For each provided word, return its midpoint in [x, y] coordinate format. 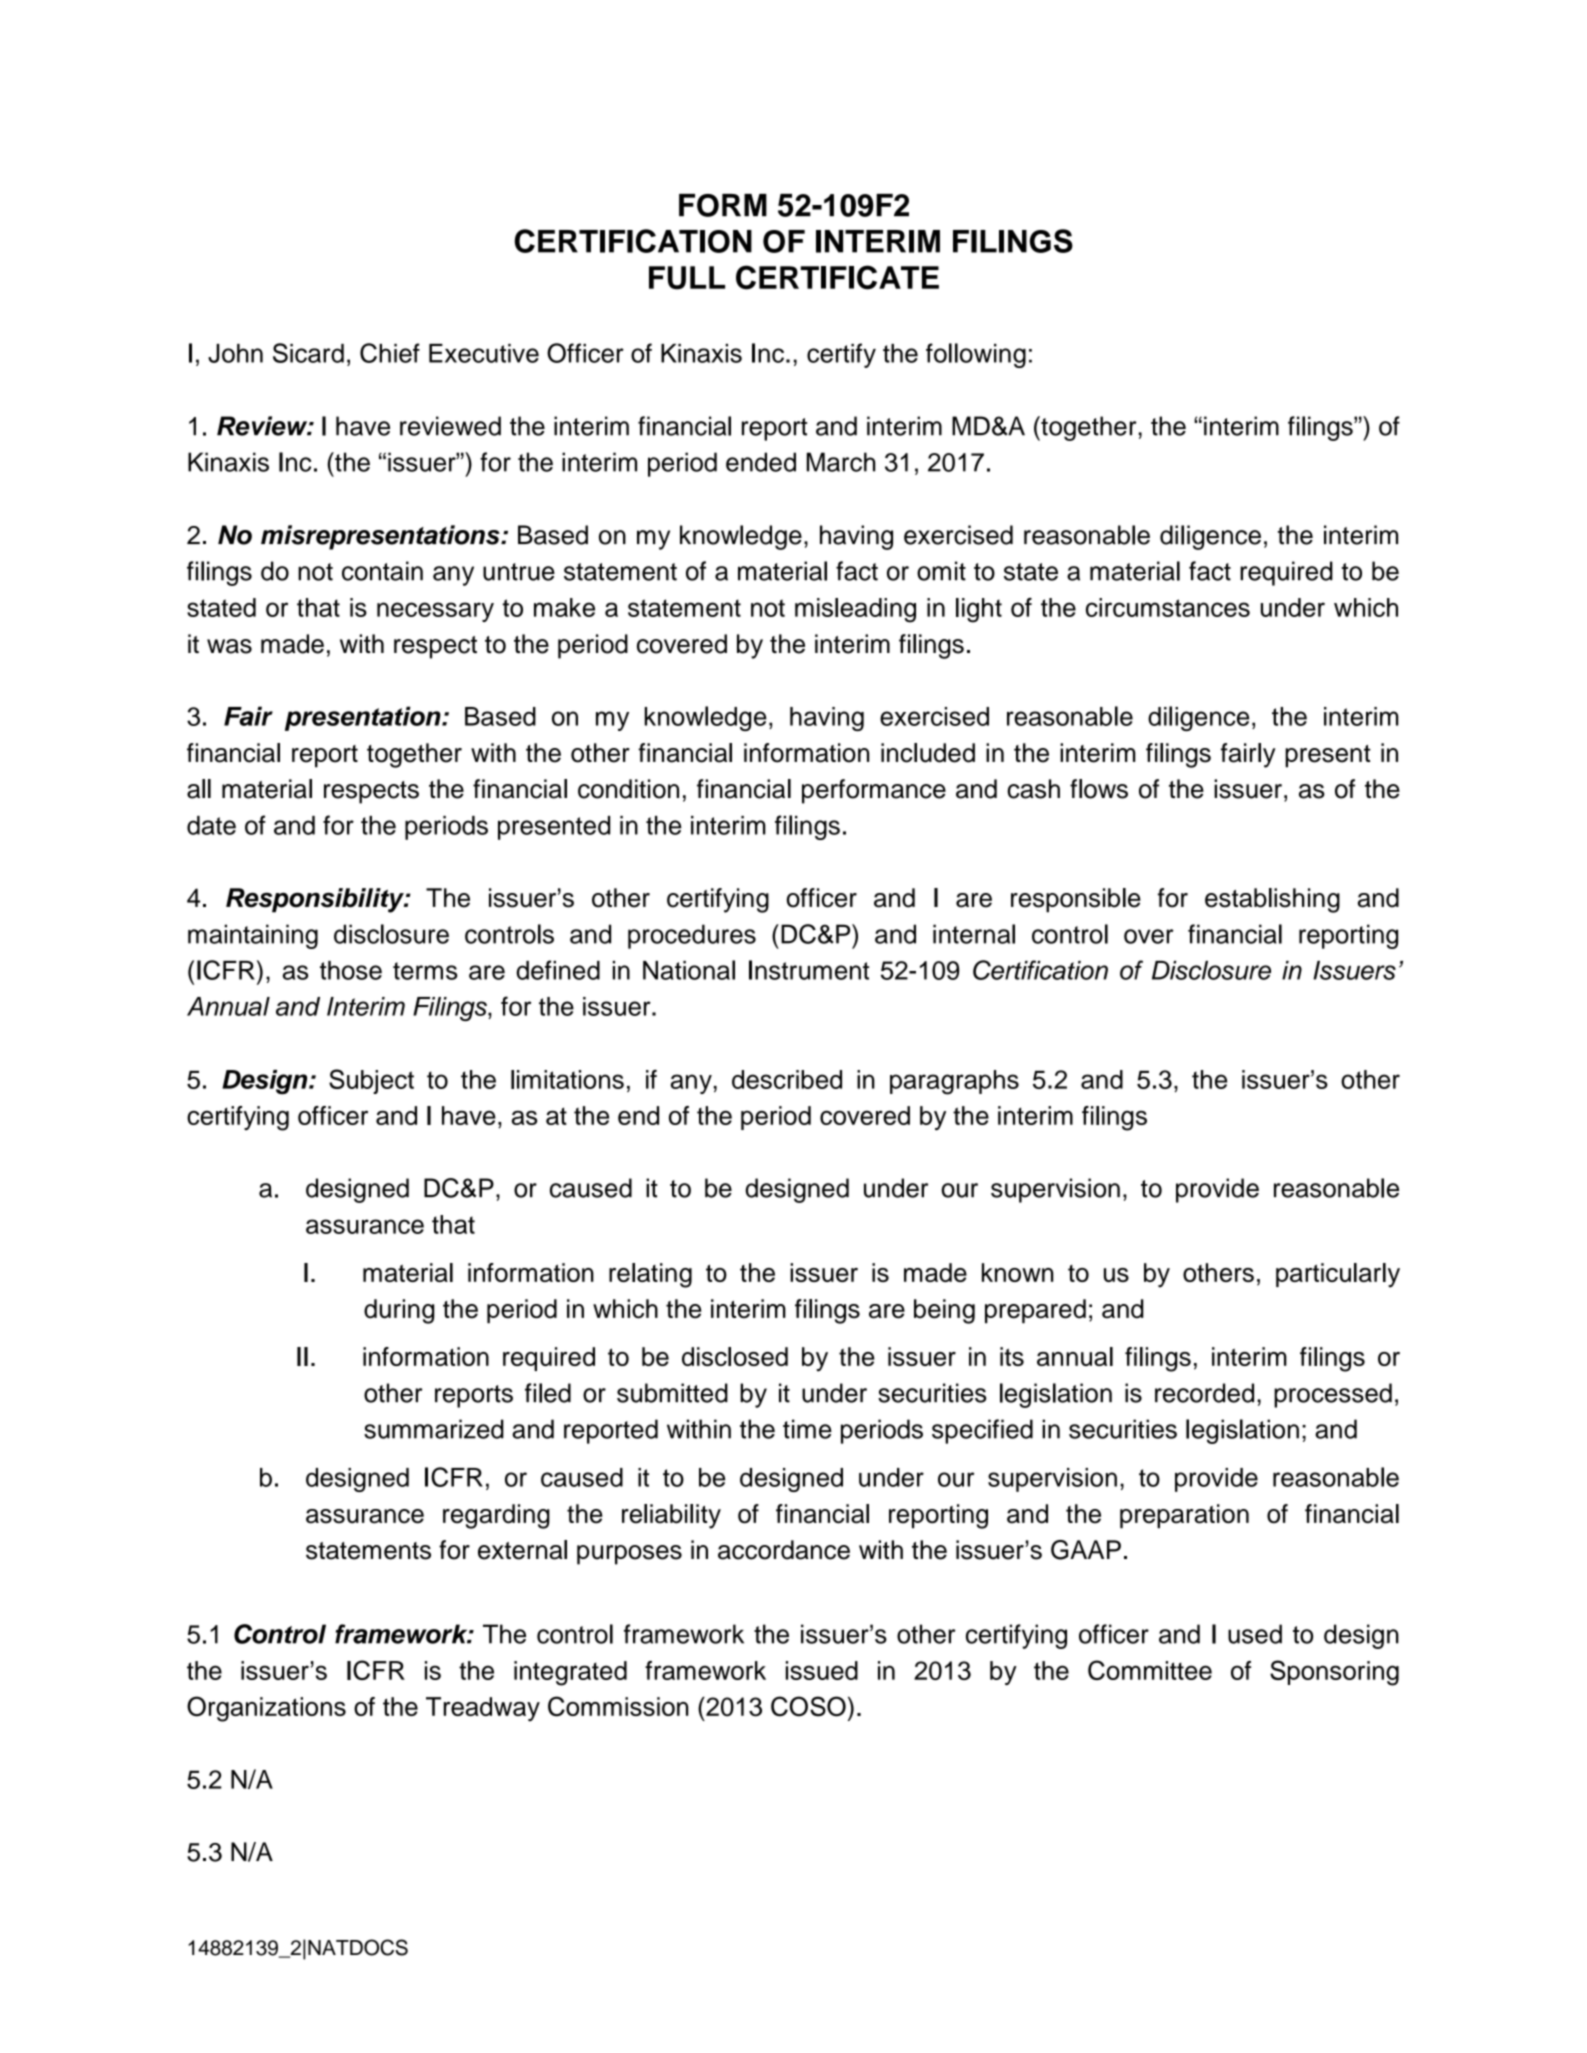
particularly [1338, 1275]
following [976, 355]
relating [650, 1275]
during [399, 1311]
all [199, 789]
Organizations [266, 1709]
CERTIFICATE [837, 277]
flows [1099, 789]
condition [628, 789]
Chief [390, 353]
